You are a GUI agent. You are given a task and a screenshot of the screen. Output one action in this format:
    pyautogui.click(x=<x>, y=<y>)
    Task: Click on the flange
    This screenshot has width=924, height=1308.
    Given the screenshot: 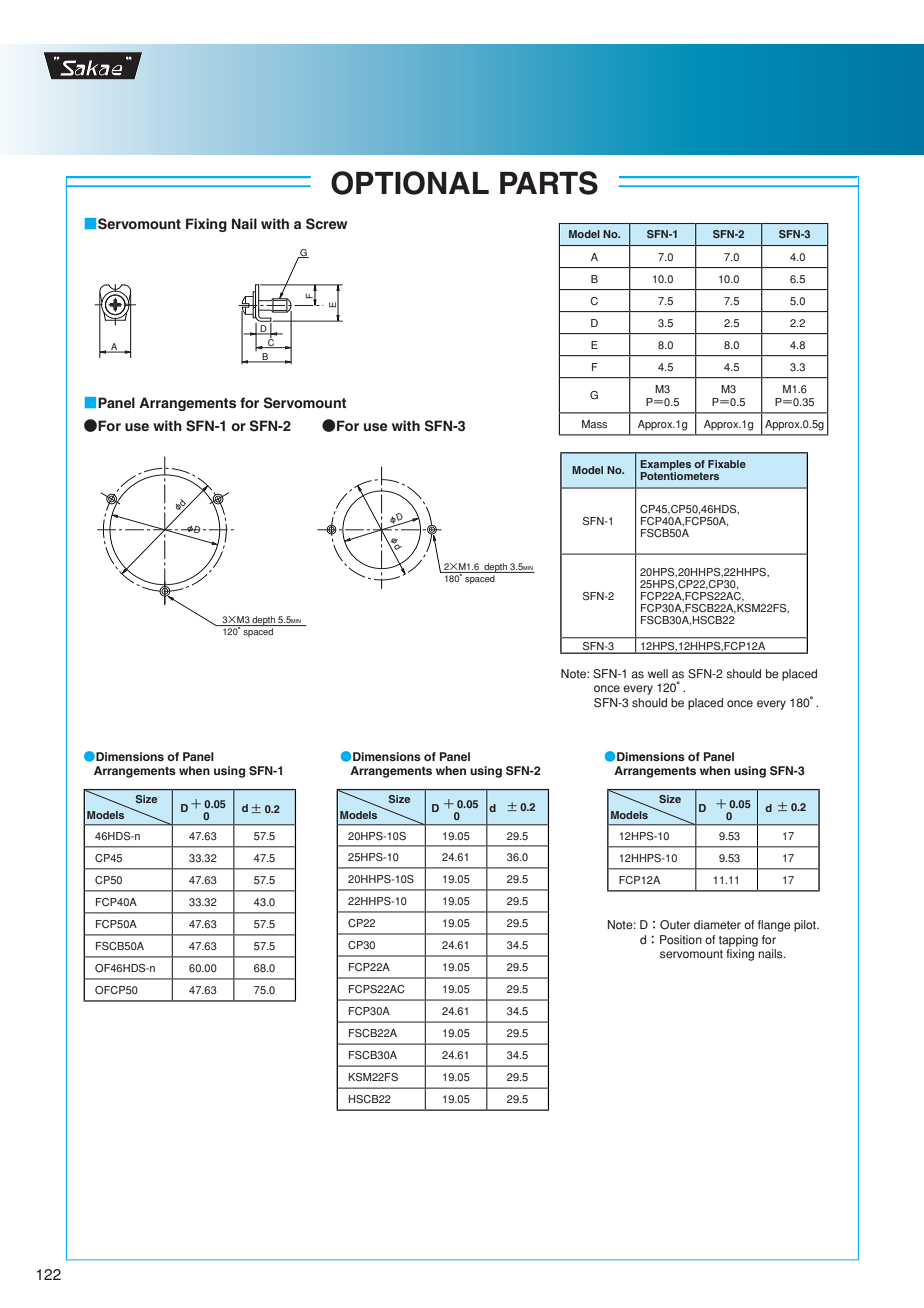 What is the action you would take?
    pyautogui.click(x=774, y=926)
